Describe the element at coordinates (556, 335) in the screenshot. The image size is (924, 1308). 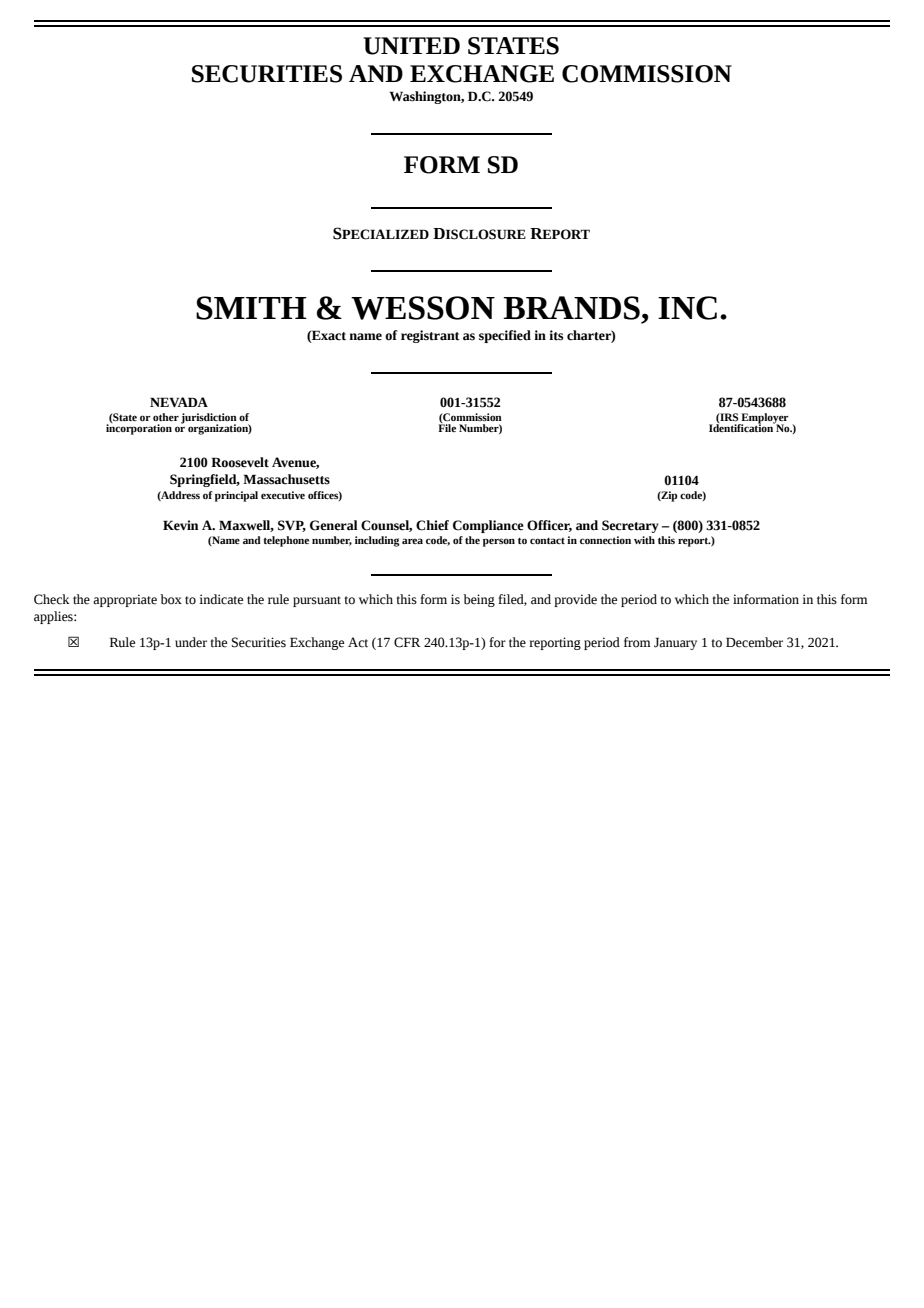
I see `its` at that location.
